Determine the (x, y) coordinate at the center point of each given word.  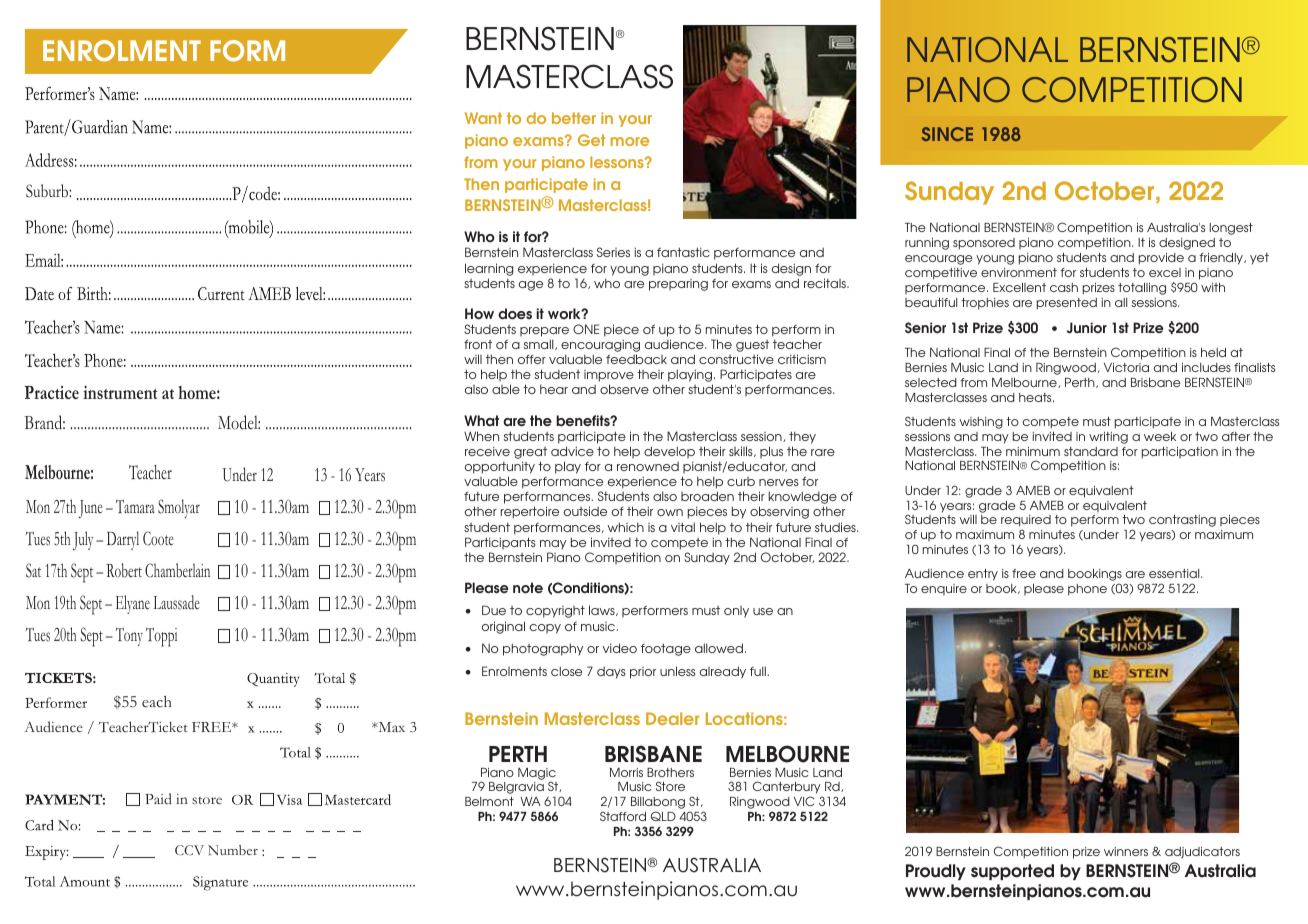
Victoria (1126, 367)
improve (609, 377)
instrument (120, 392)
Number (233, 850)
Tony (129, 637)
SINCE (947, 134)
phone (1087, 590)
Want (483, 118)
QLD (663, 816)
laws (603, 610)
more (630, 141)
